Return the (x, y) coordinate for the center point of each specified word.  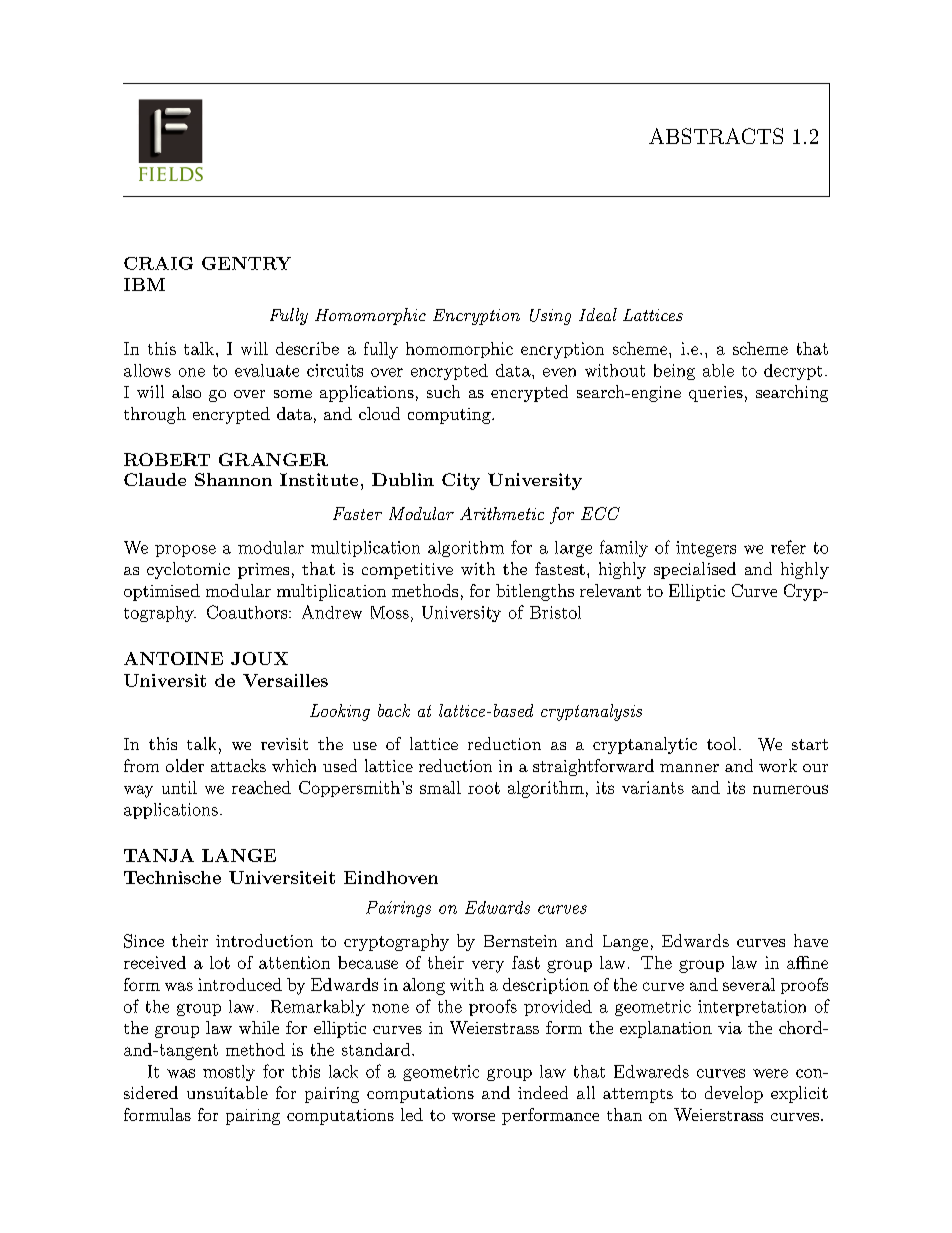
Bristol (555, 612)
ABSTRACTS (716, 136)
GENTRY (246, 263)
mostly (229, 1073)
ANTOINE (173, 658)
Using (550, 317)
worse (473, 1117)
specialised (695, 570)
